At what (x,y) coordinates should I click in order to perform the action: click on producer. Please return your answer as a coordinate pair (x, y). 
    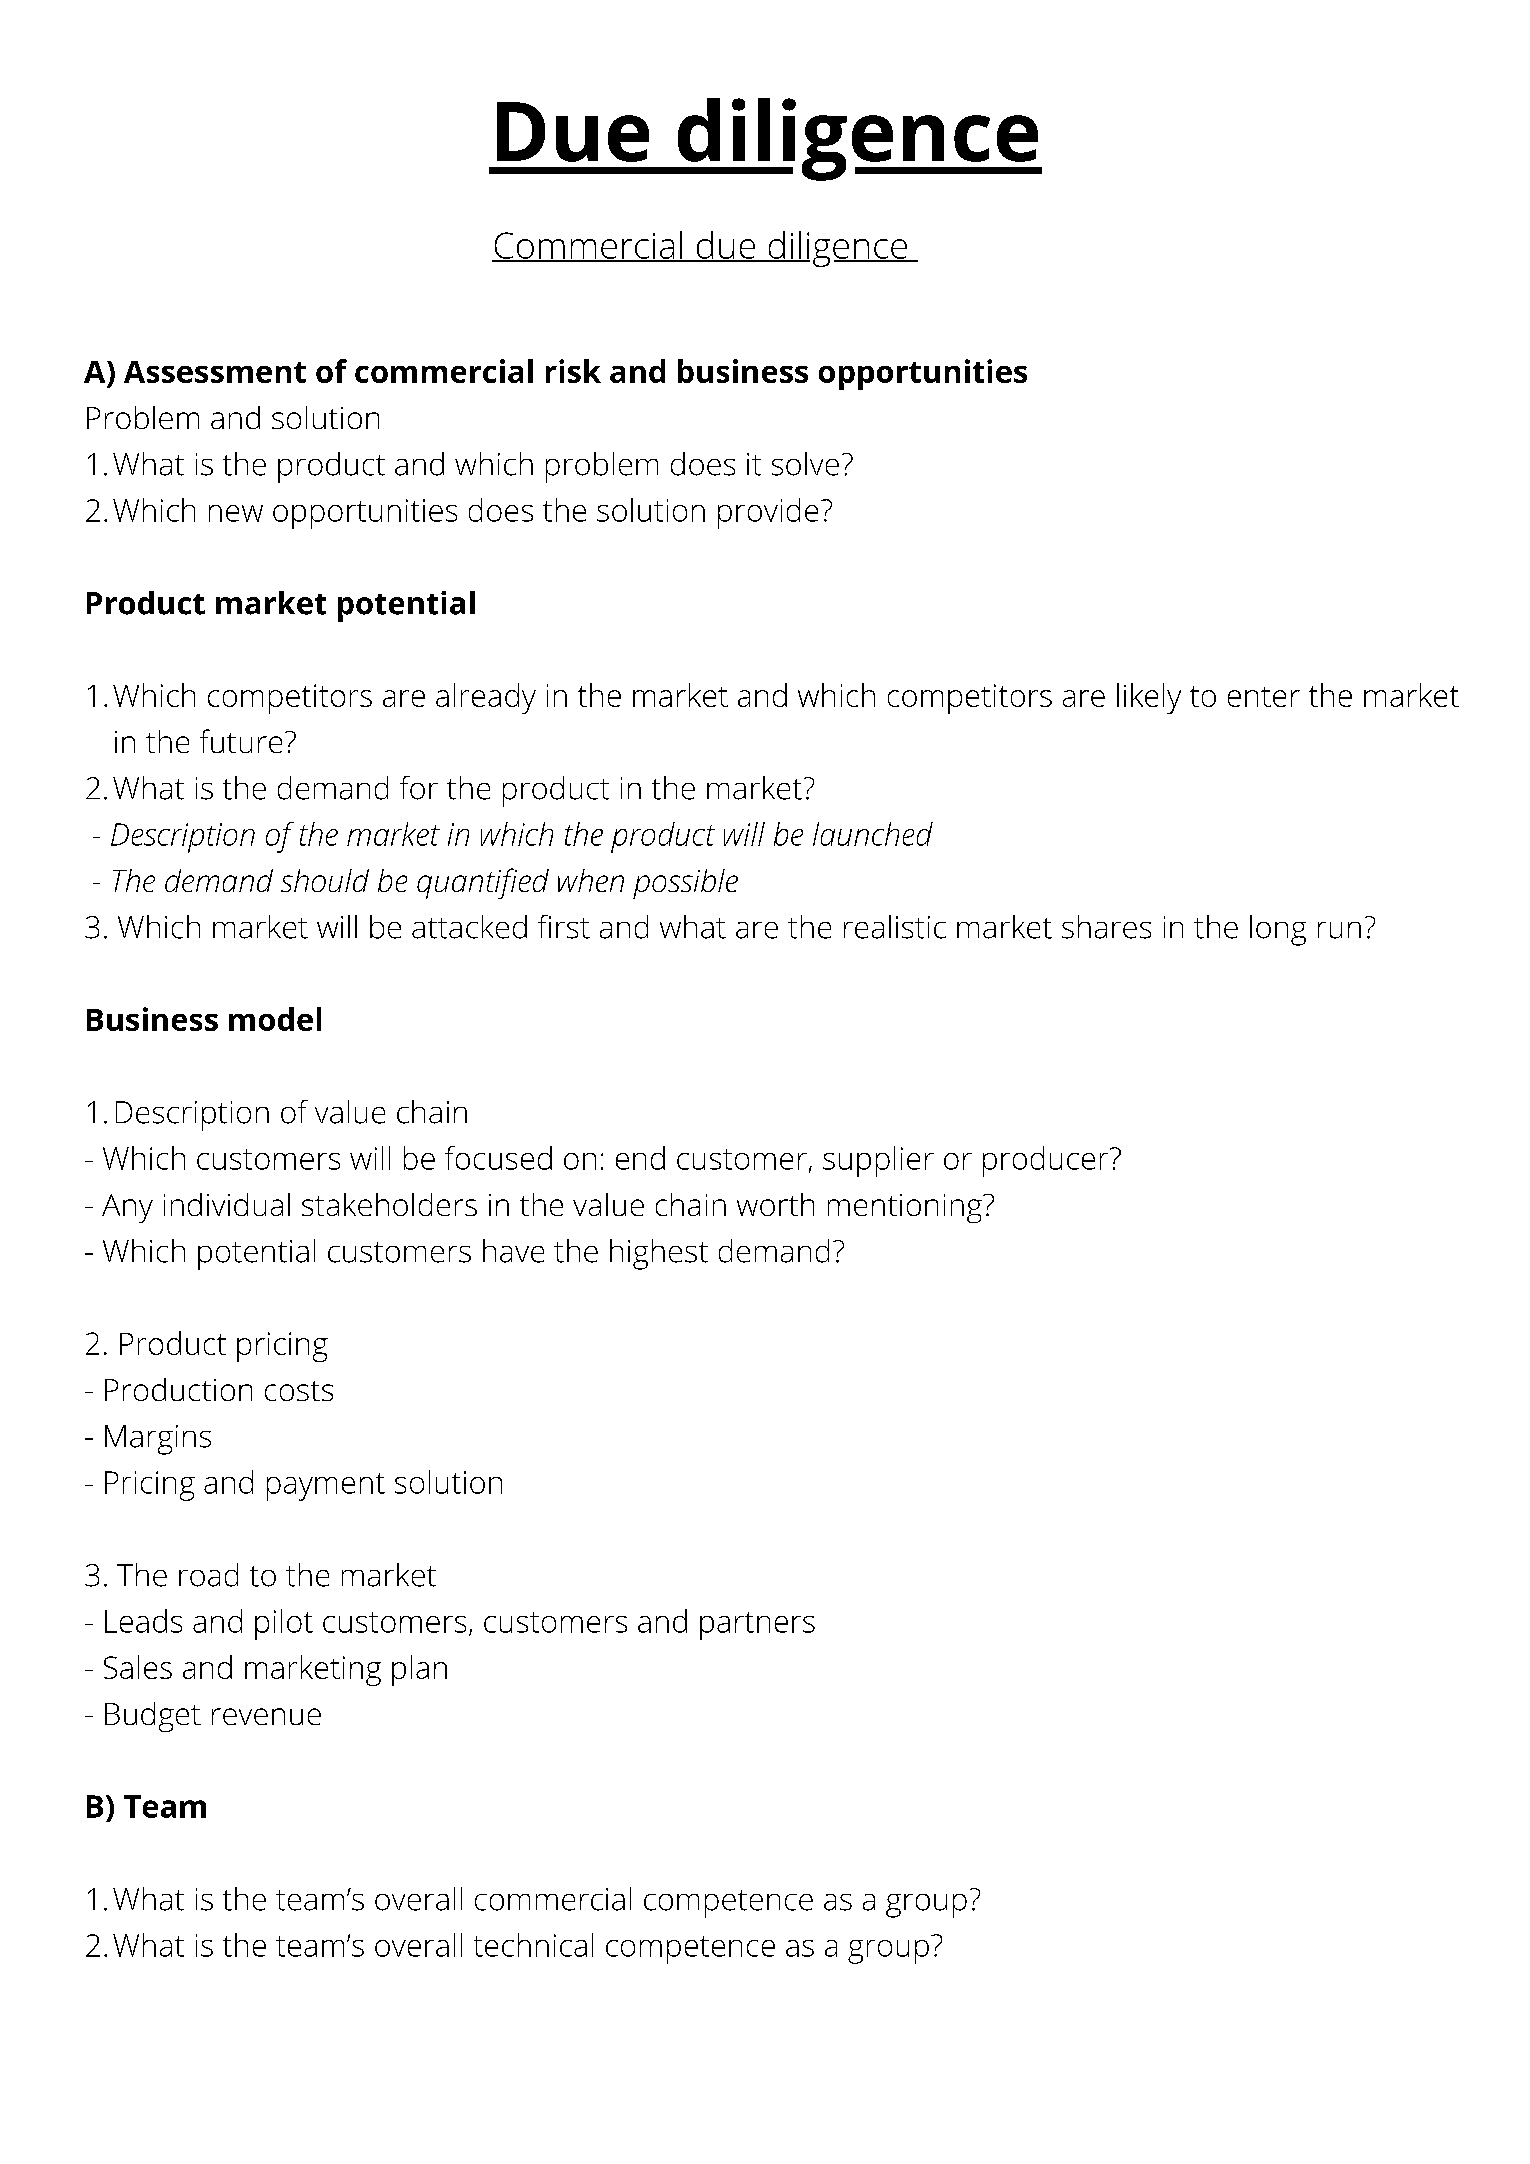
    Looking at the image, I should click on (1045, 1161).
